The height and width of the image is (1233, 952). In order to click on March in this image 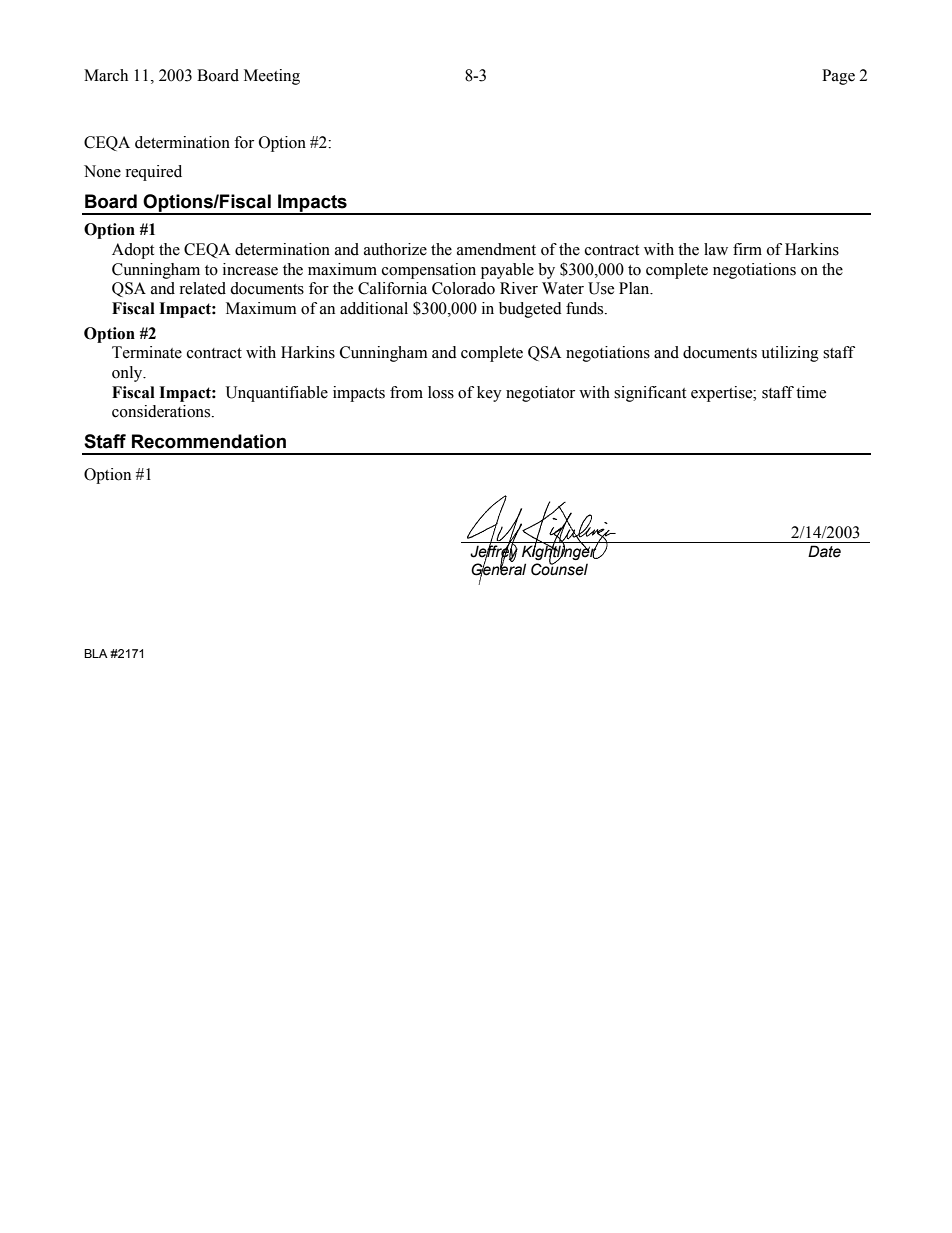, I will do `click(106, 75)`.
